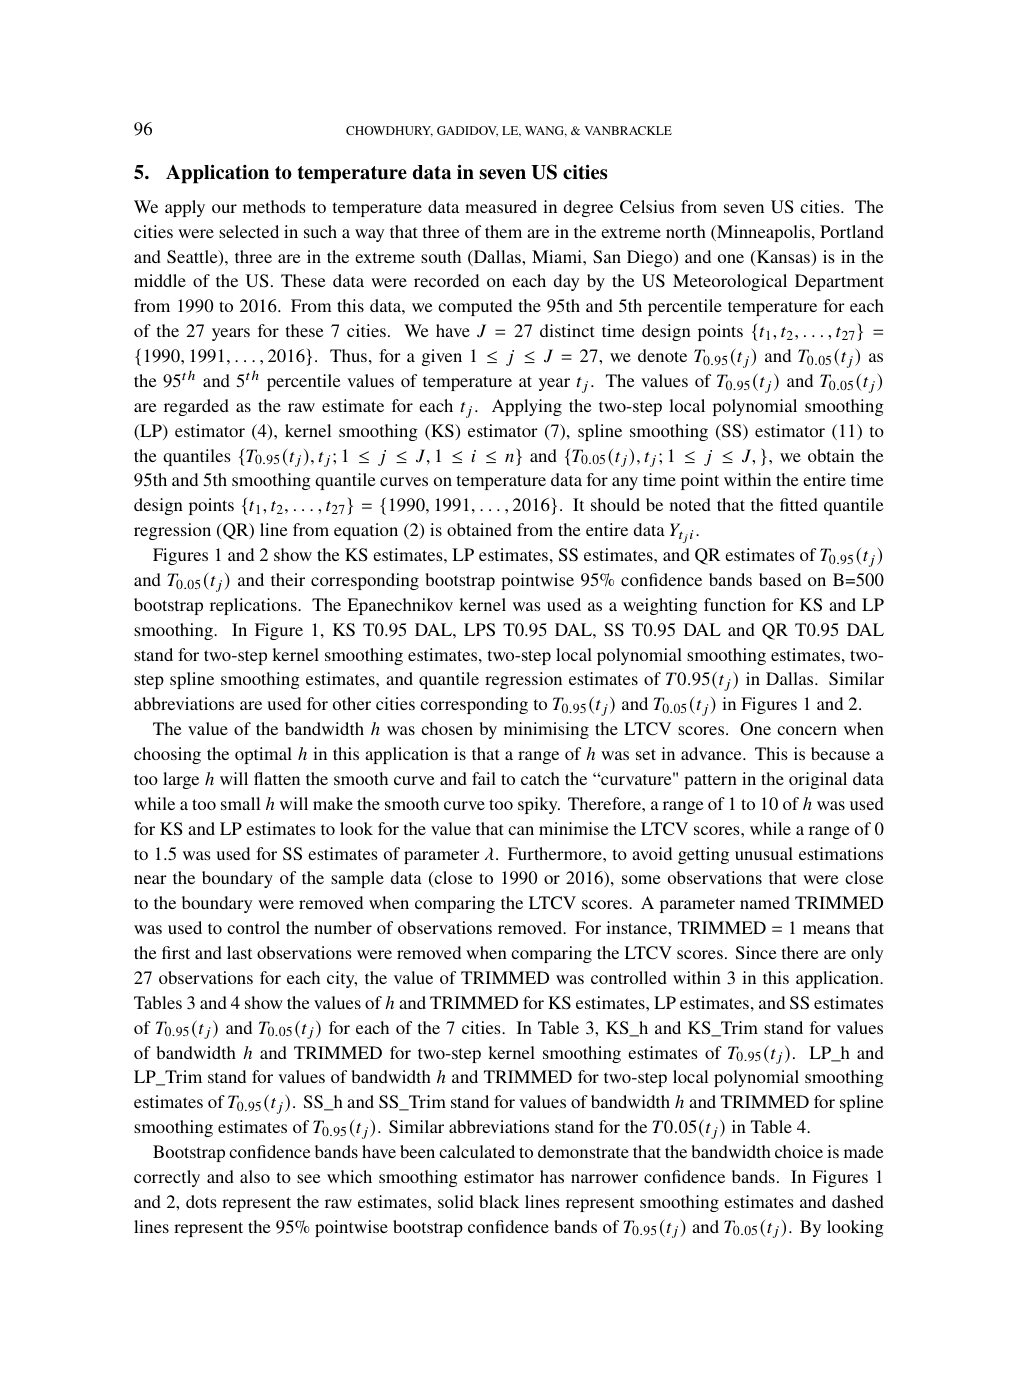 The image size is (1018, 1394). I want to click on original, so click(818, 780).
